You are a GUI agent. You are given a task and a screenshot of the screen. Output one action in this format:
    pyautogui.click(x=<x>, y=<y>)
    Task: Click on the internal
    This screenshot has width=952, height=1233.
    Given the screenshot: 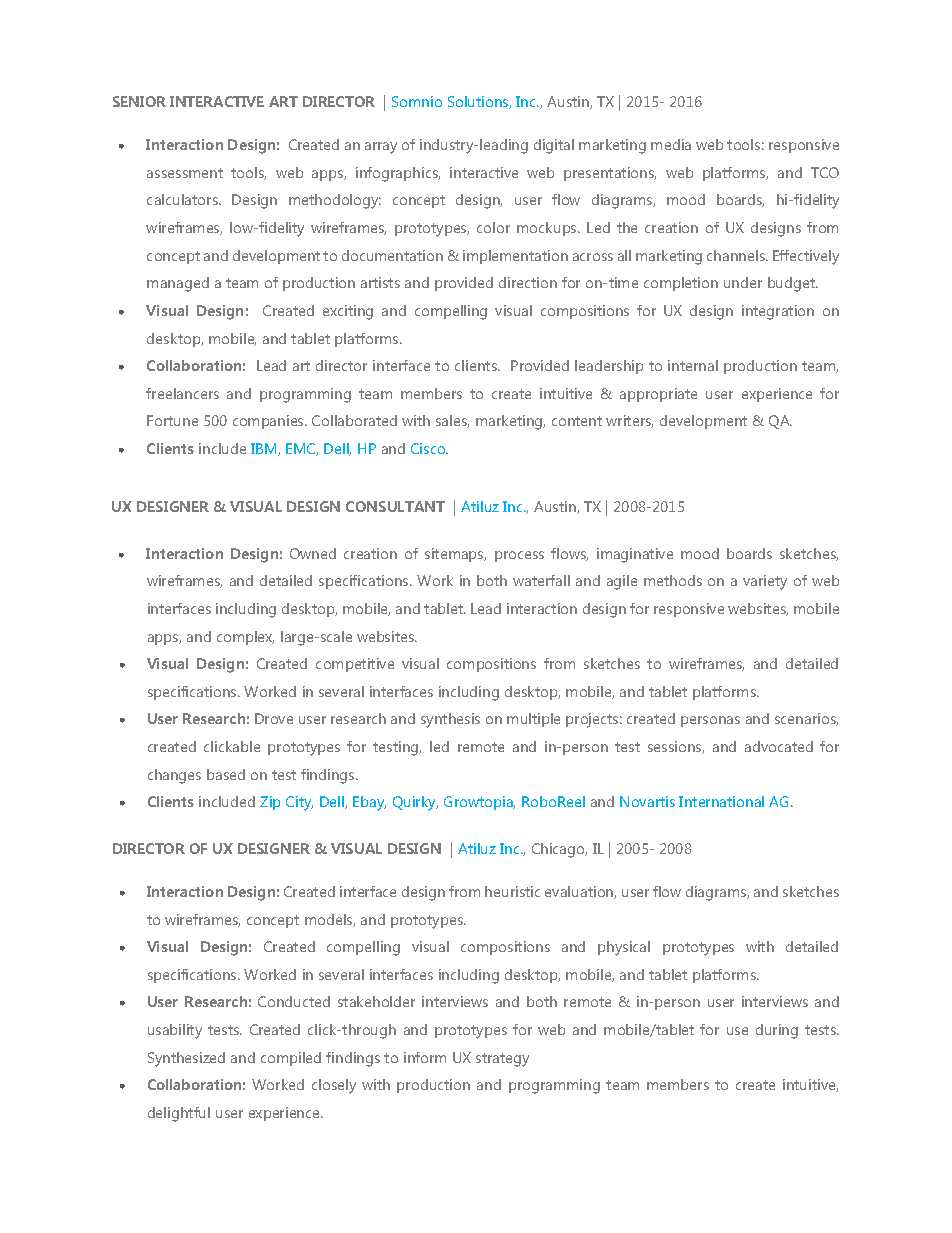 What is the action you would take?
    pyautogui.click(x=693, y=365)
